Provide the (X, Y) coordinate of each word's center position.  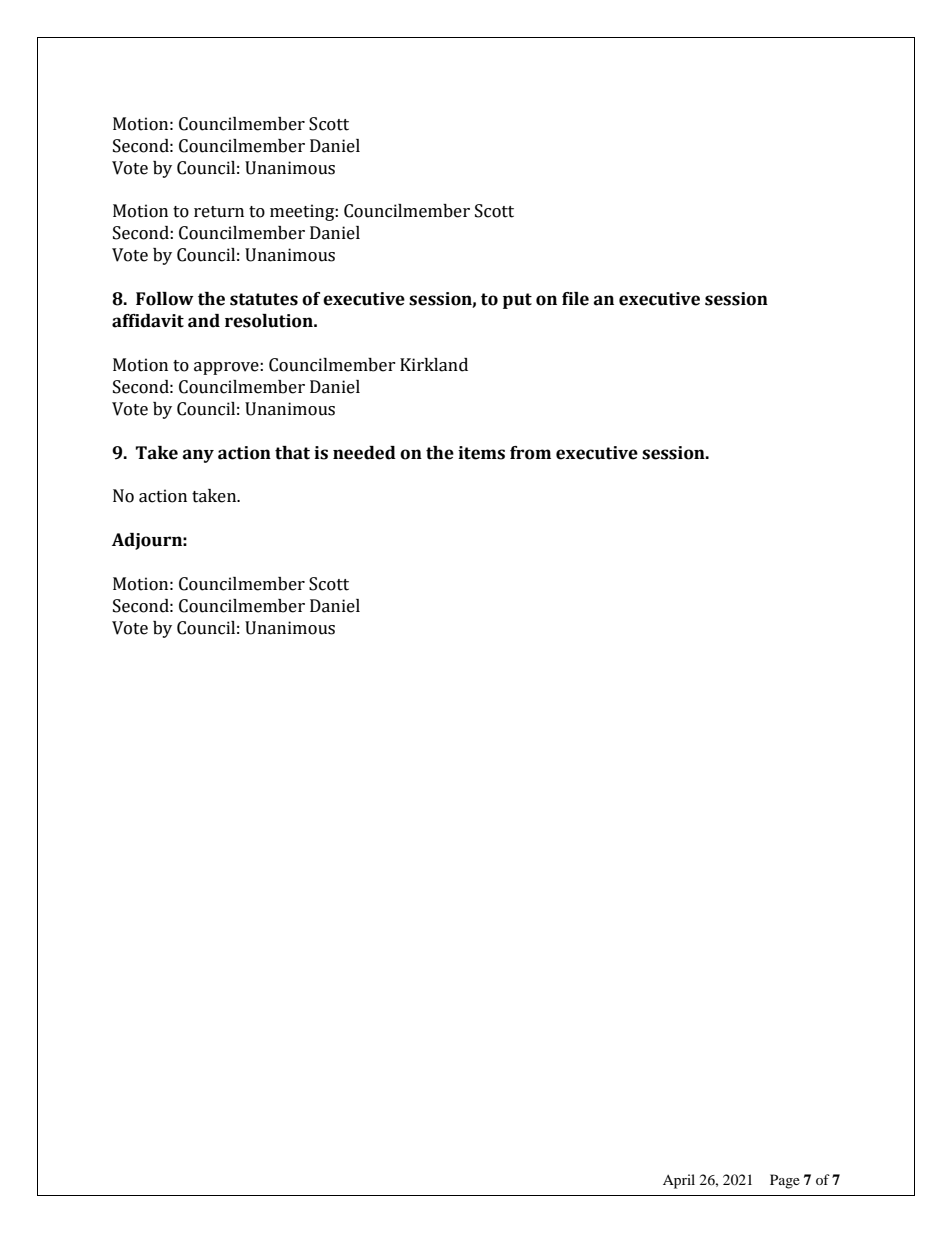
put (517, 301)
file (575, 299)
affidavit (148, 321)
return (219, 212)
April (679, 1181)
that (292, 453)
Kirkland (434, 365)
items (481, 453)
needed (364, 453)
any (198, 456)
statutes (264, 299)
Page (785, 1181)
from (530, 453)
